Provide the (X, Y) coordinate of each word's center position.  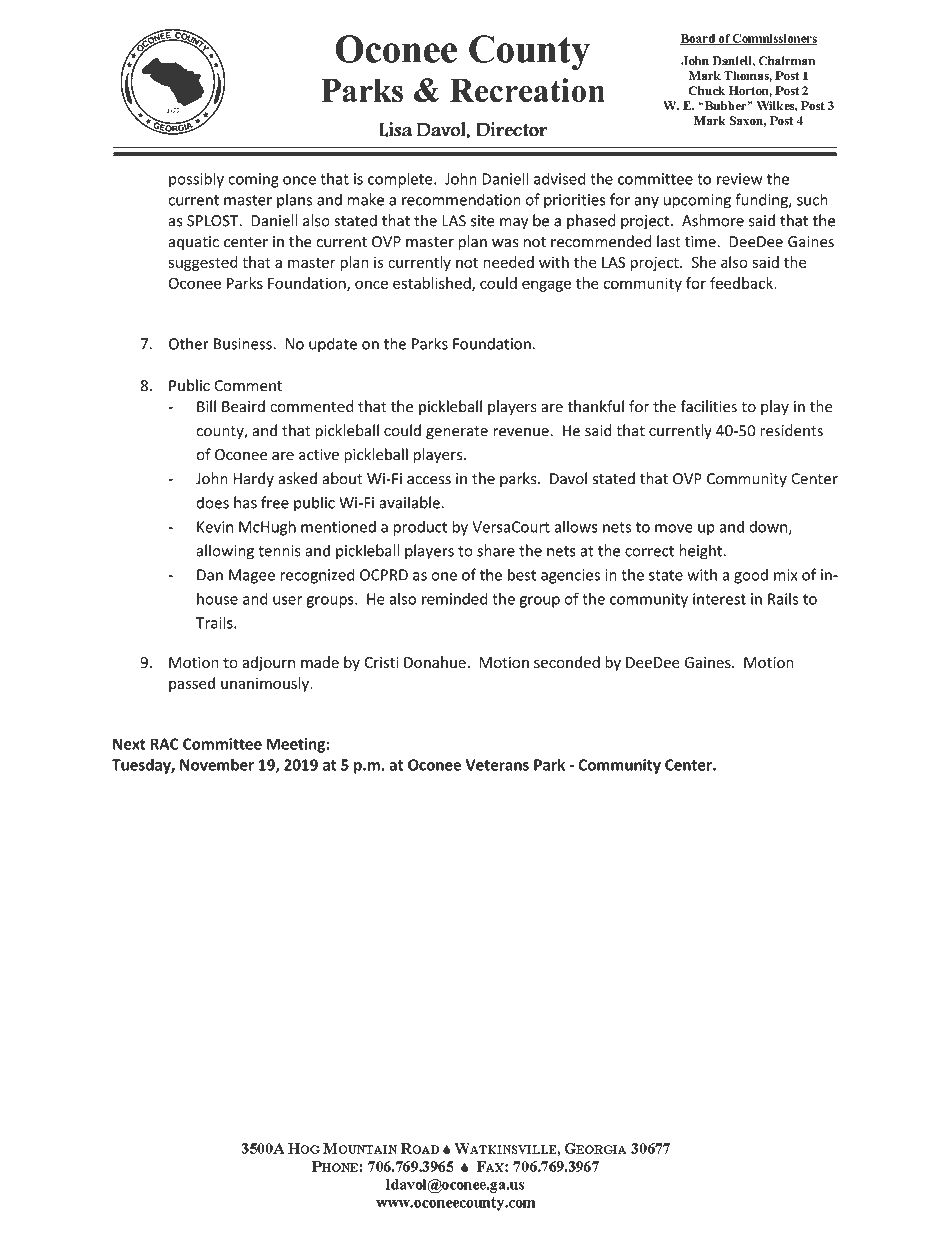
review (740, 179)
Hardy (253, 480)
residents (791, 430)
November (217, 764)
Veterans (497, 765)
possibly (196, 180)
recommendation (461, 199)
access (429, 480)
